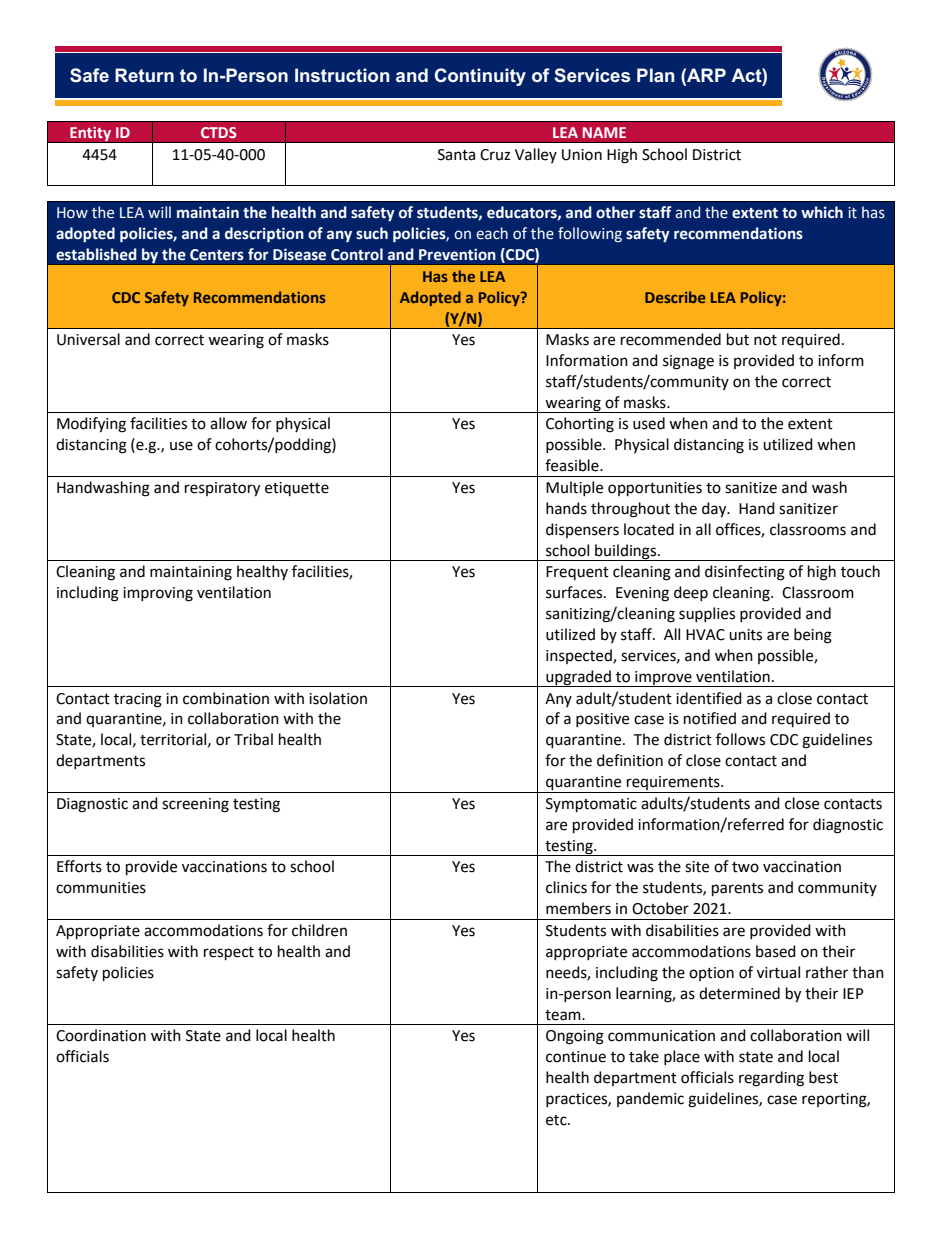  What do you see at coordinates (771, 1079) in the image?
I see `regarding` at bounding box center [771, 1079].
